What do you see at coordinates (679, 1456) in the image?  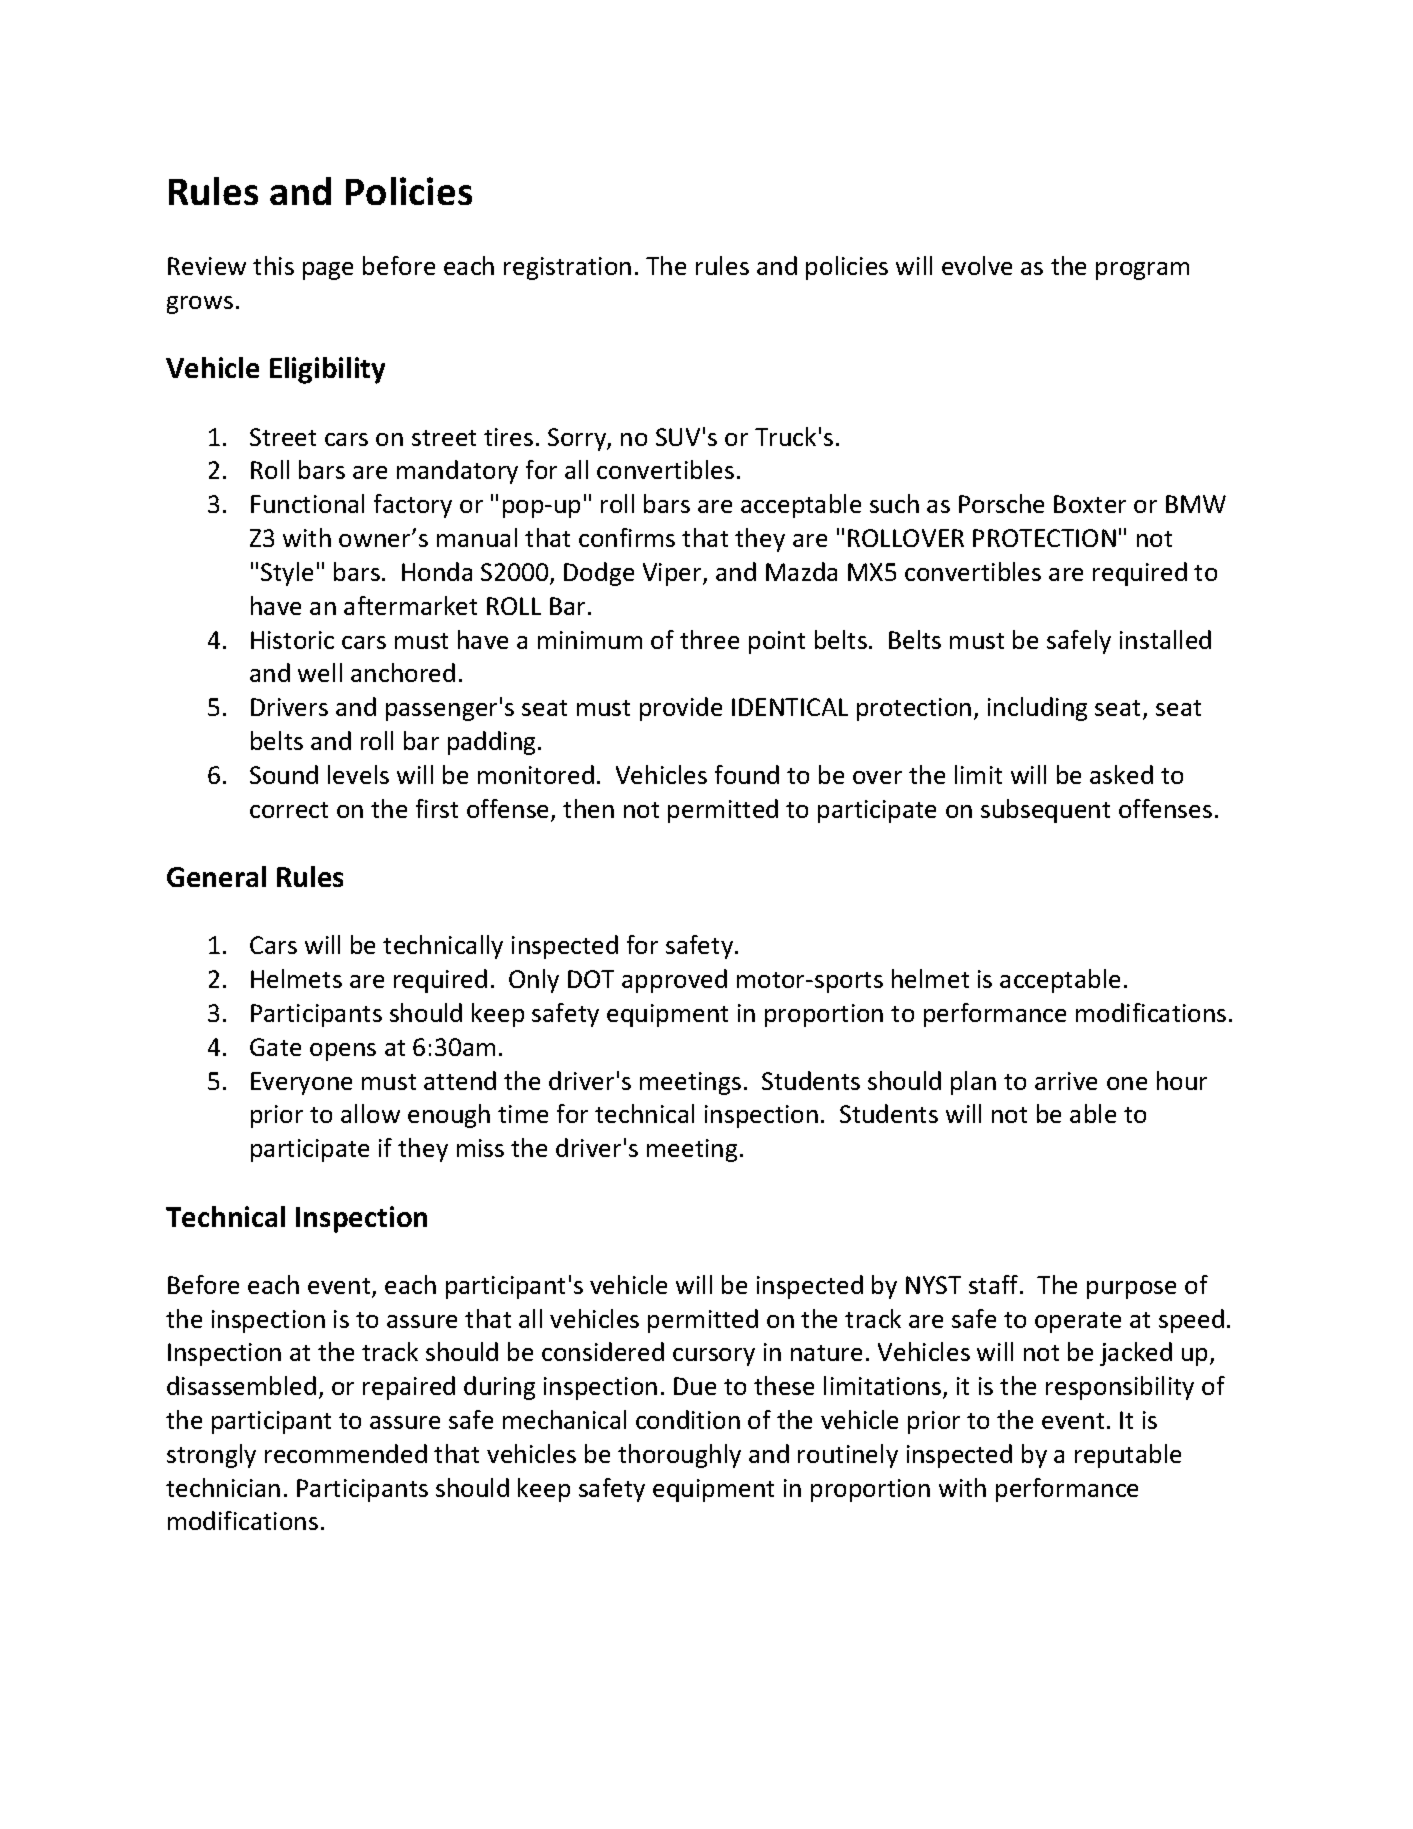 I see `thoroughly` at bounding box center [679, 1456].
